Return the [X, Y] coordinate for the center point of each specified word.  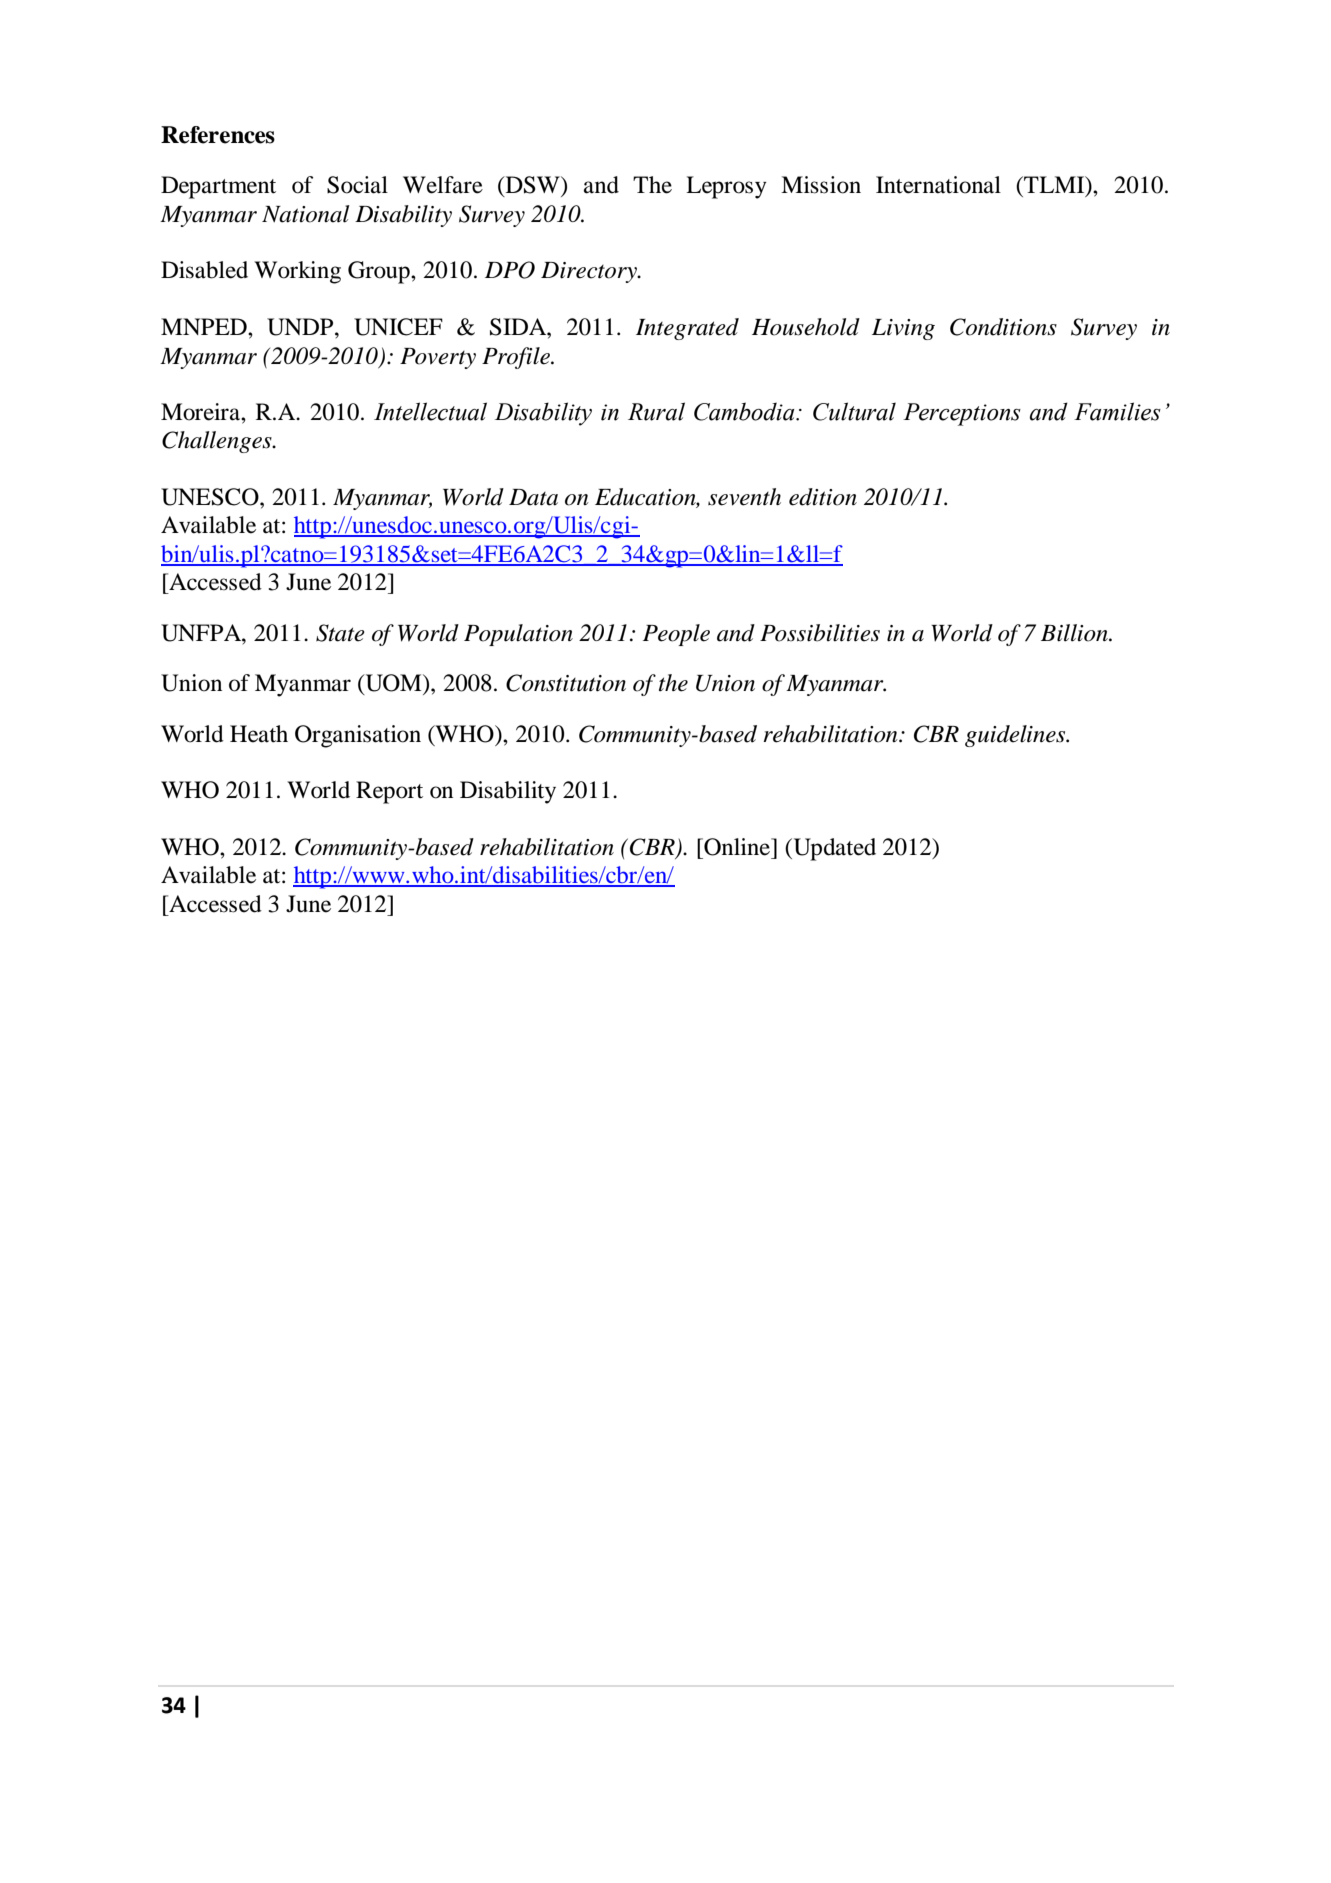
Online [737, 847]
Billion [1075, 633]
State [340, 633]
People [676, 635]
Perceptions [962, 414]
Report [389, 792]
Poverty [438, 358]
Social [357, 185]
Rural [656, 411]
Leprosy [726, 187]
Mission [821, 185]
